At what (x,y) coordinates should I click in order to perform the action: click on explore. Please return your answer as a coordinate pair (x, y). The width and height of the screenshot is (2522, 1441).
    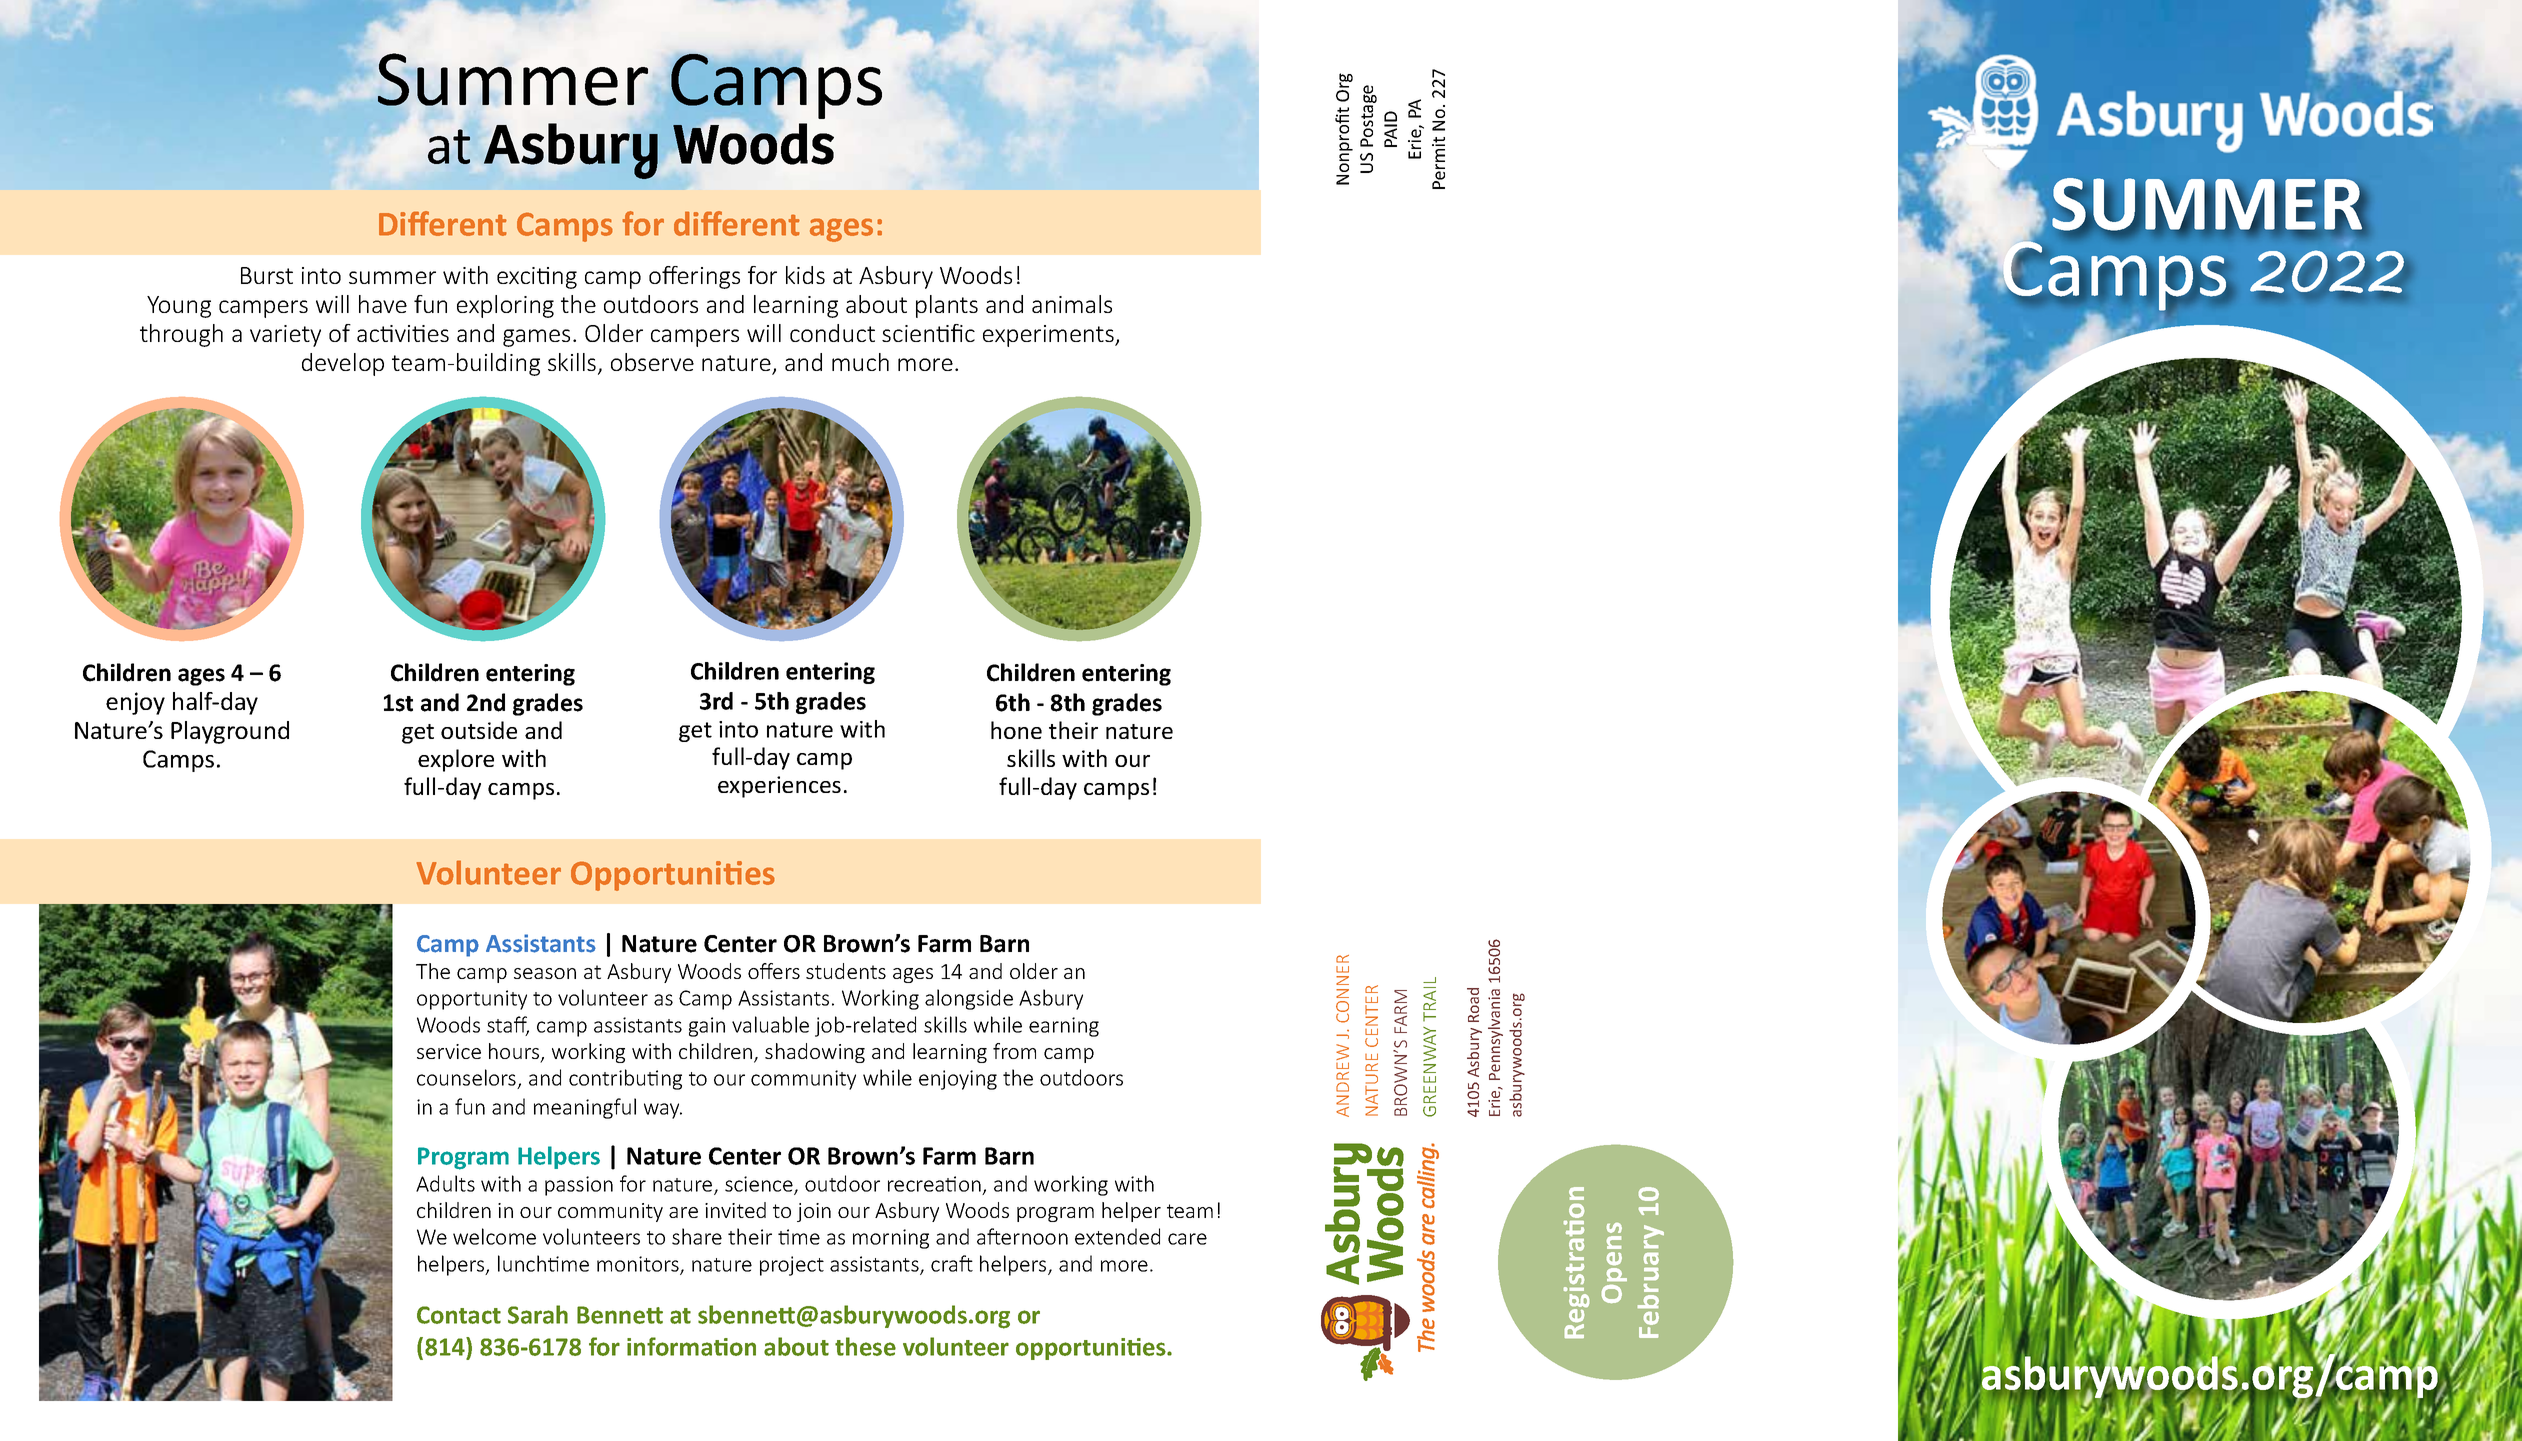
    Looking at the image, I should click on (456, 760).
